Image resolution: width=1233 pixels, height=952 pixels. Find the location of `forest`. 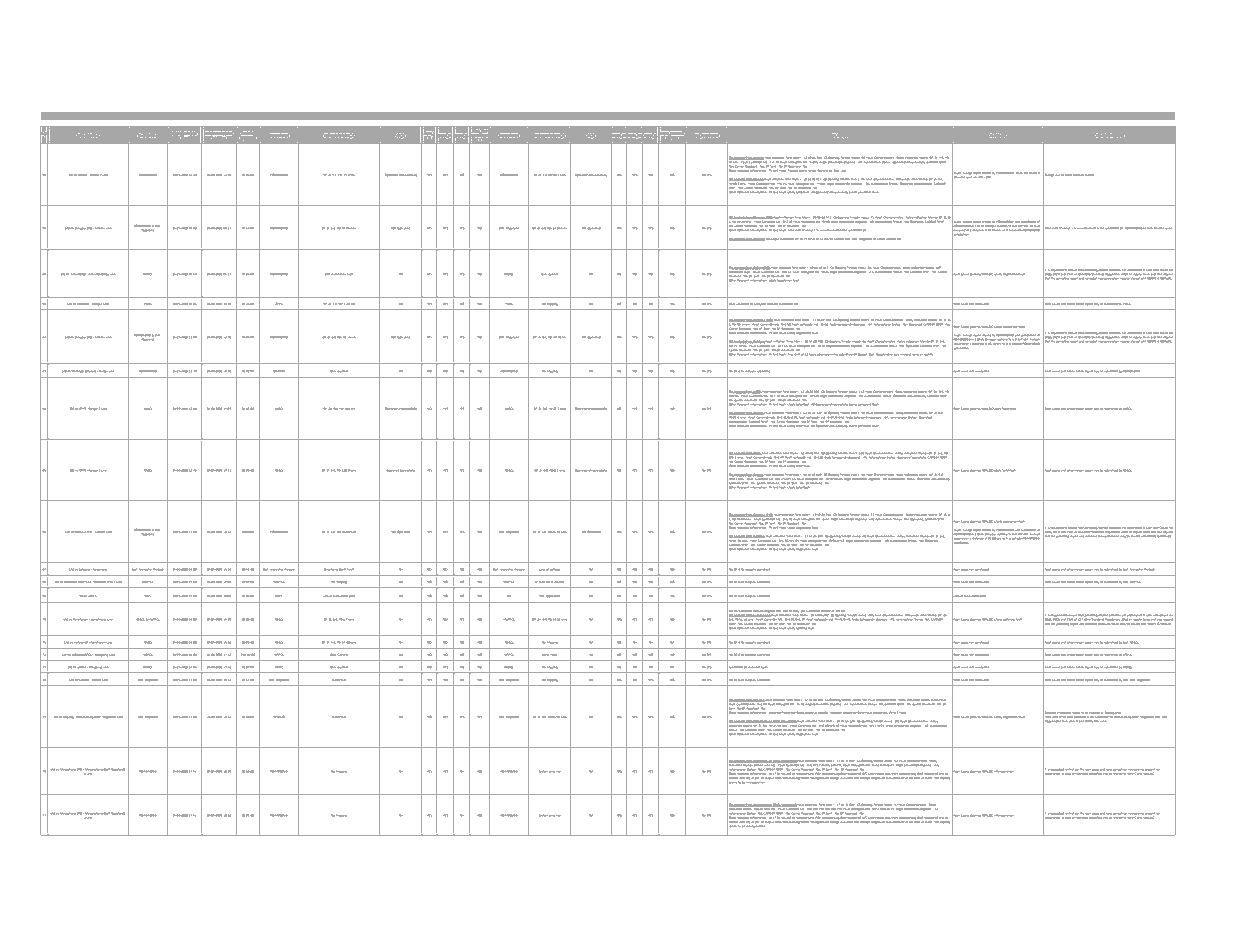

forest is located at coordinates (812, 171).
